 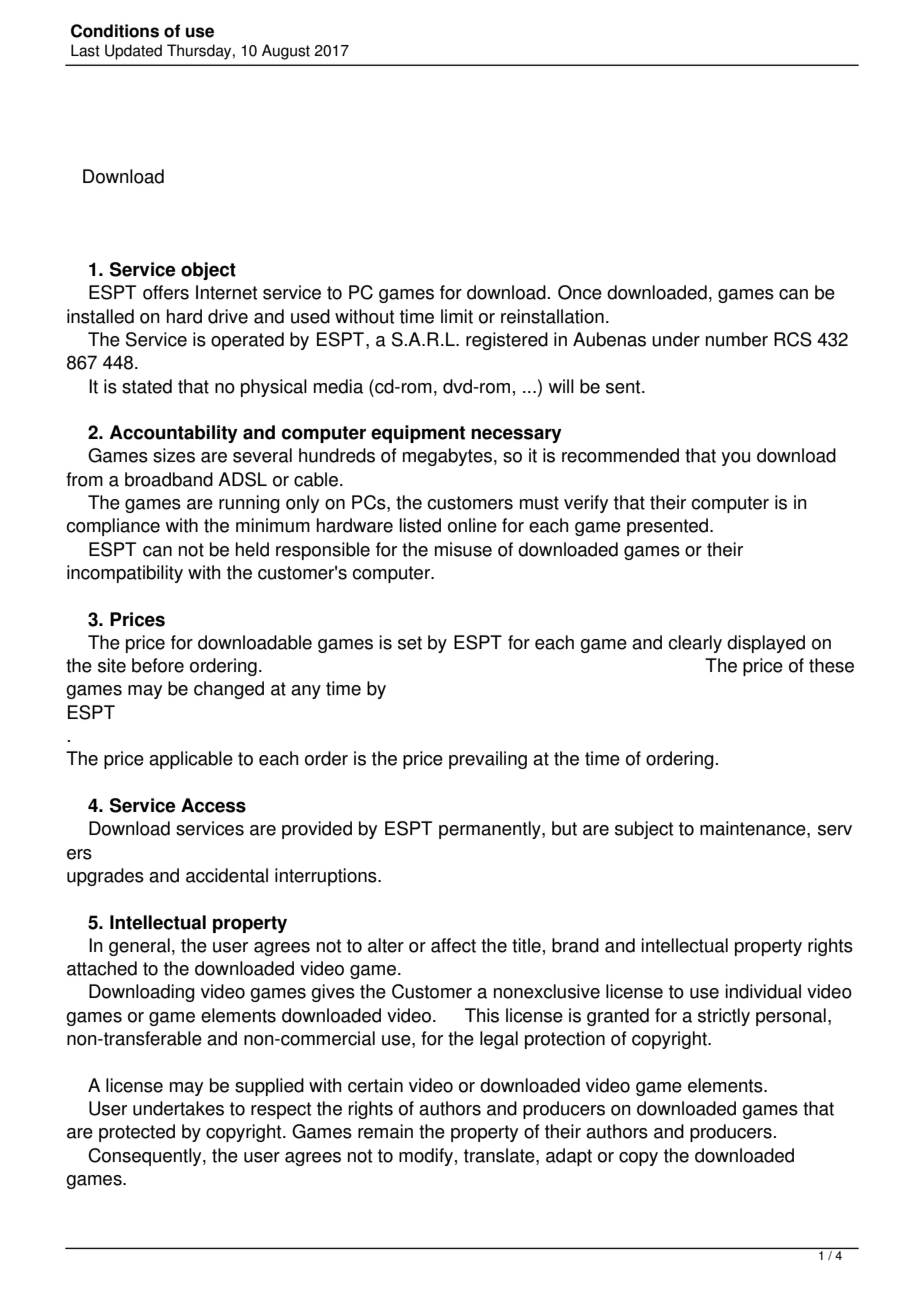 I want to click on translate, so click(x=500, y=1155).
